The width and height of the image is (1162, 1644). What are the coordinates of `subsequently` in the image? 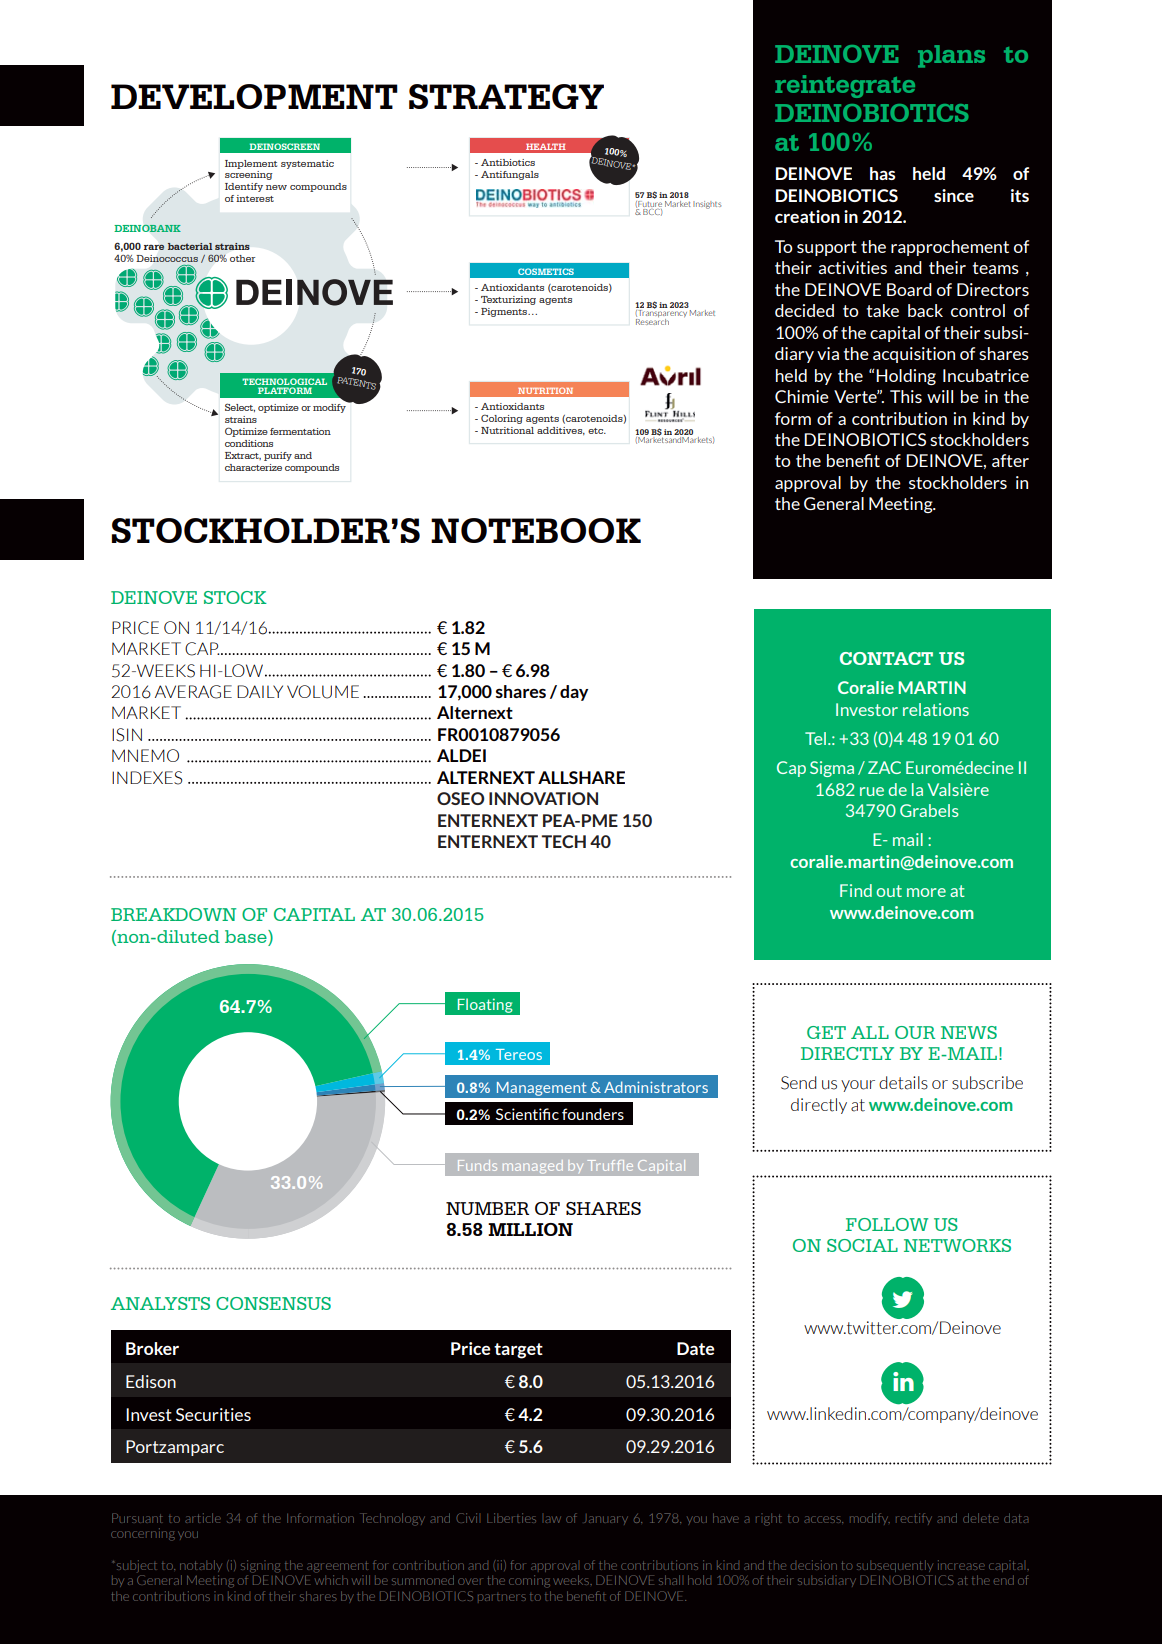 It's located at (895, 1566).
